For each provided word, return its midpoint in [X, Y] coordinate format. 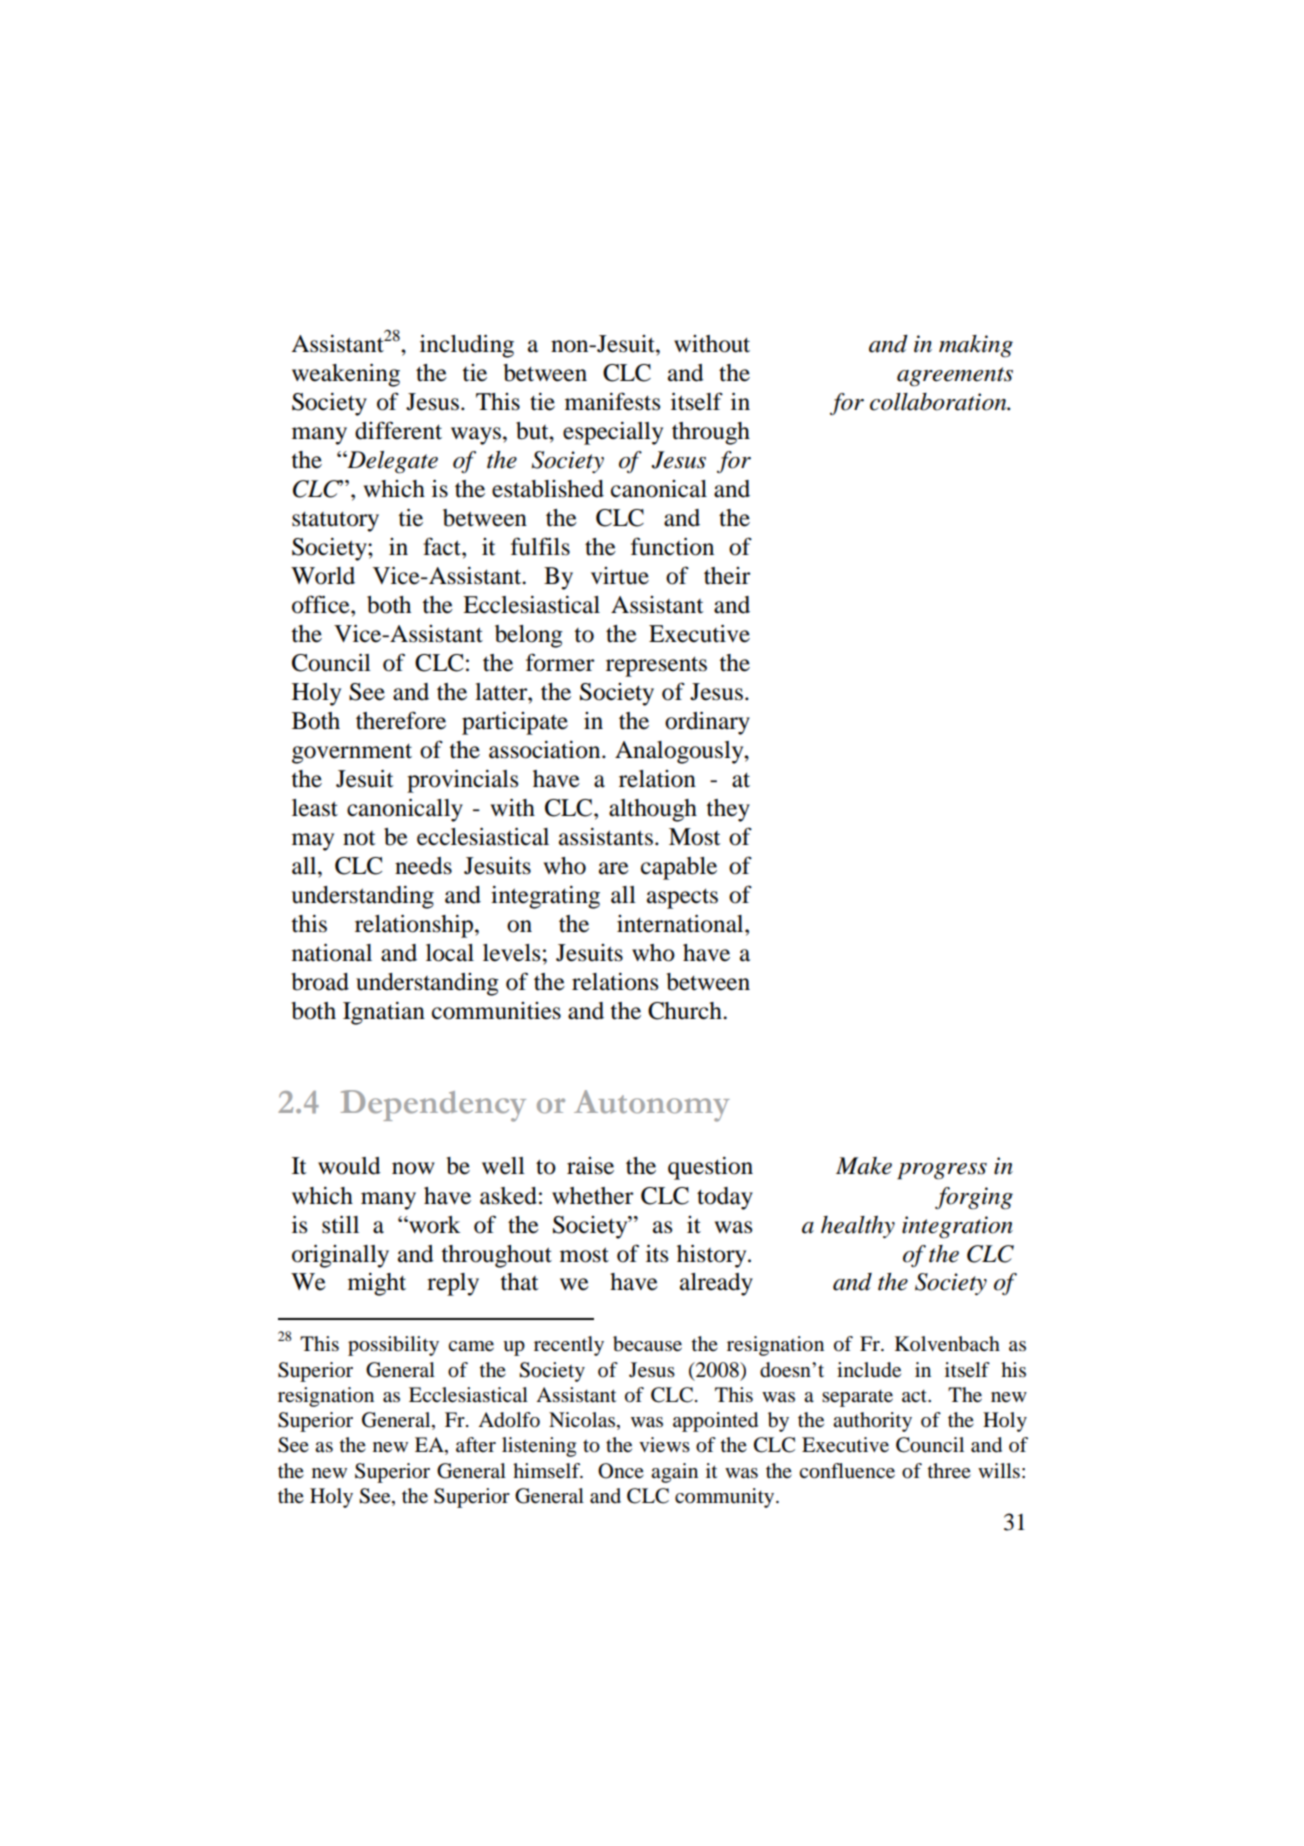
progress [942, 1171]
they [728, 810]
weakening [346, 375]
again [674, 1473]
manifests [612, 401]
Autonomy [652, 1106]
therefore [401, 720]
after [476, 1444]
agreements [955, 377]
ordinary [707, 723]
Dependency [433, 1106]
